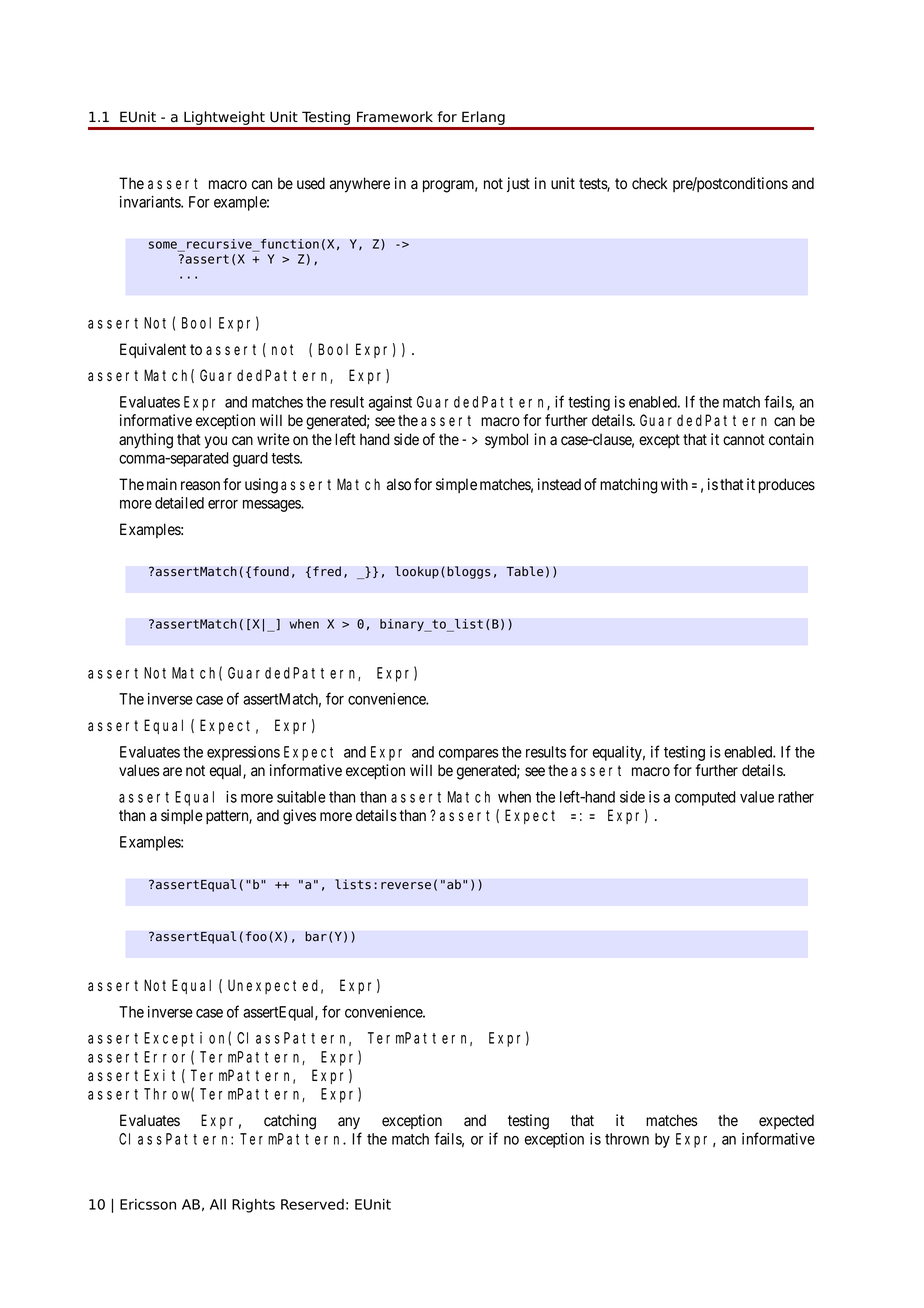 The width and height of the screenshot is (924, 1308). What do you see at coordinates (518, 184) in the screenshot?
I see `just` at bounding box center [518, 184].
